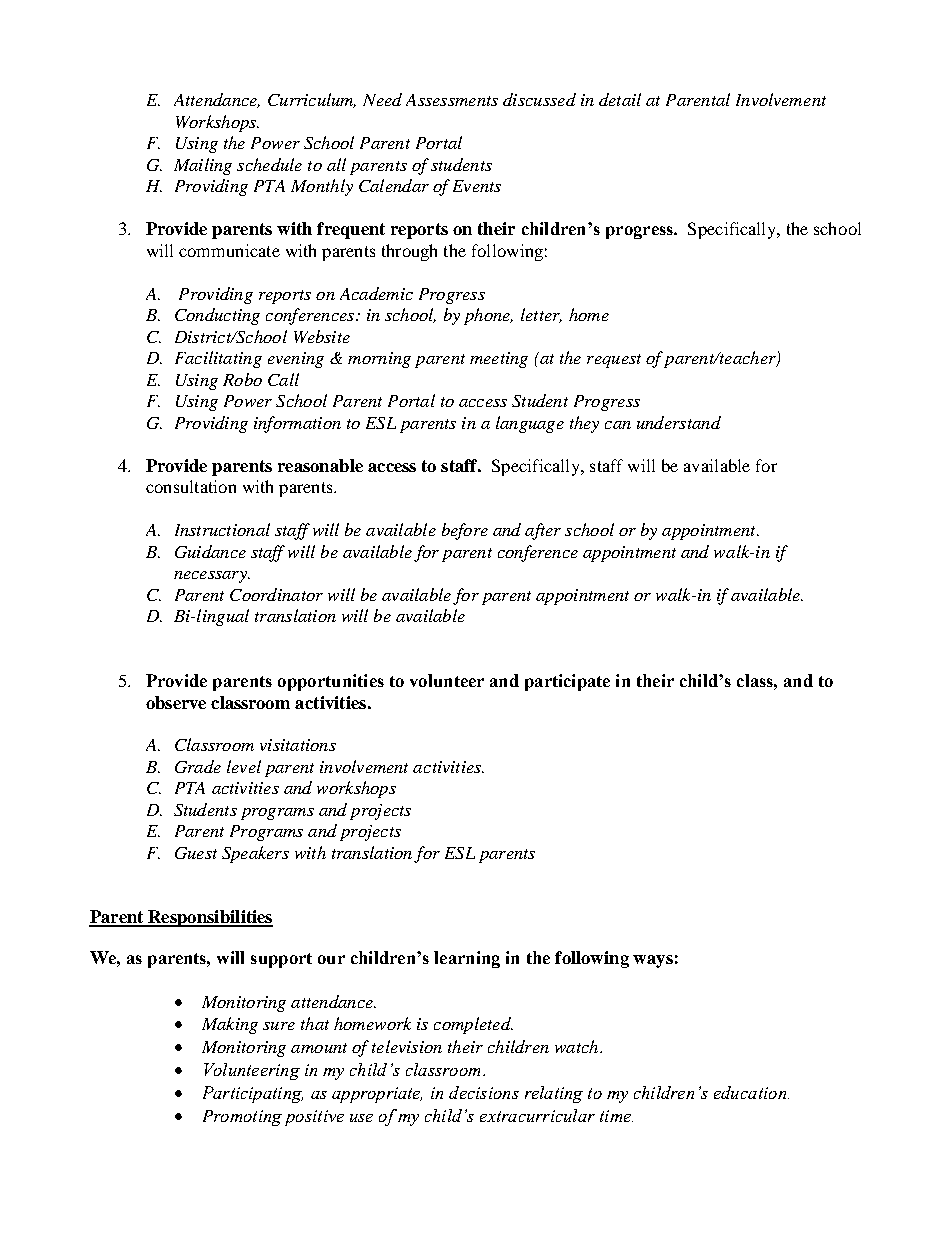  I want to click on ways, so click(653, 961).
